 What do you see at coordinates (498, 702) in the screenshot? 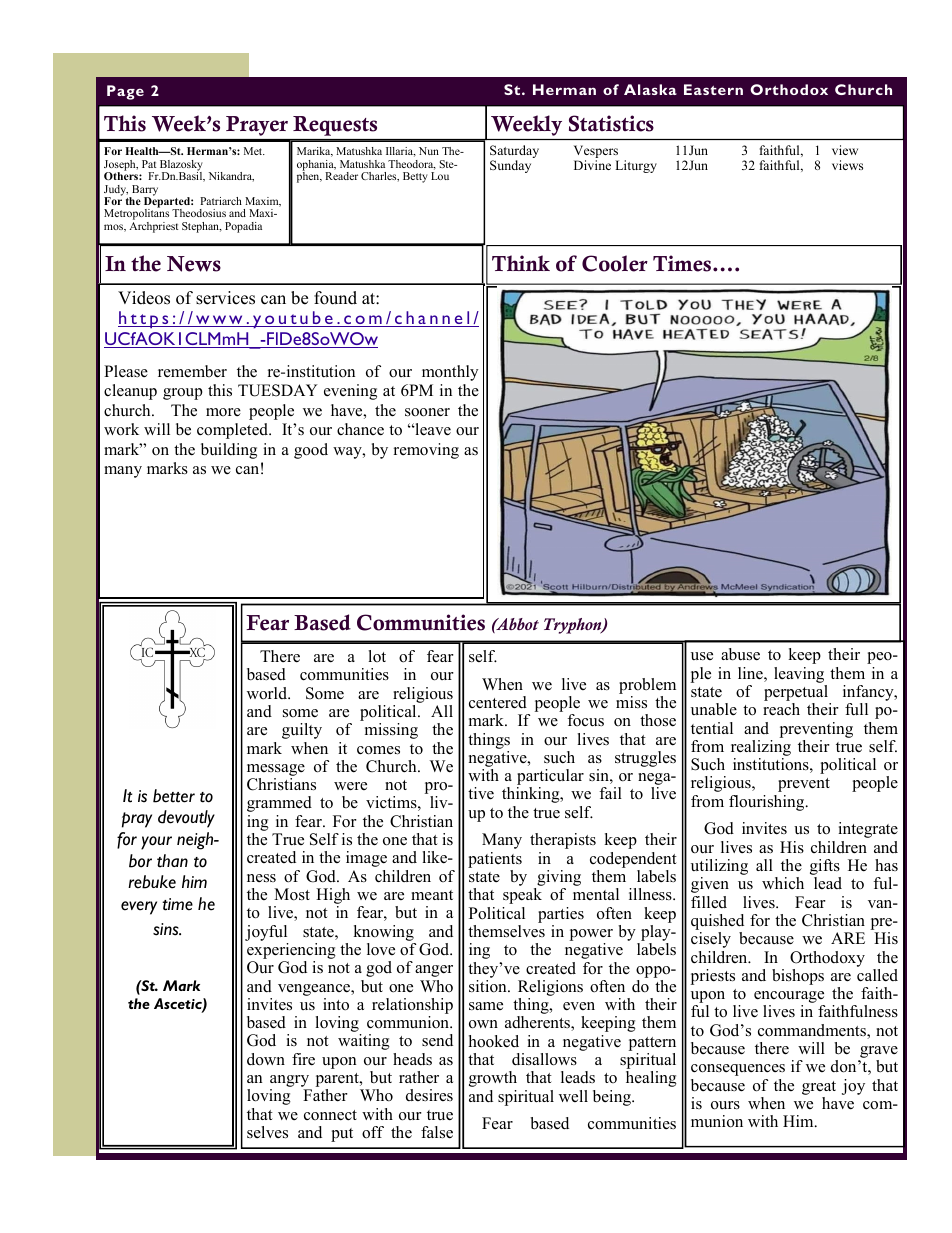
I see `centered` at bounding box center [498, 702].
